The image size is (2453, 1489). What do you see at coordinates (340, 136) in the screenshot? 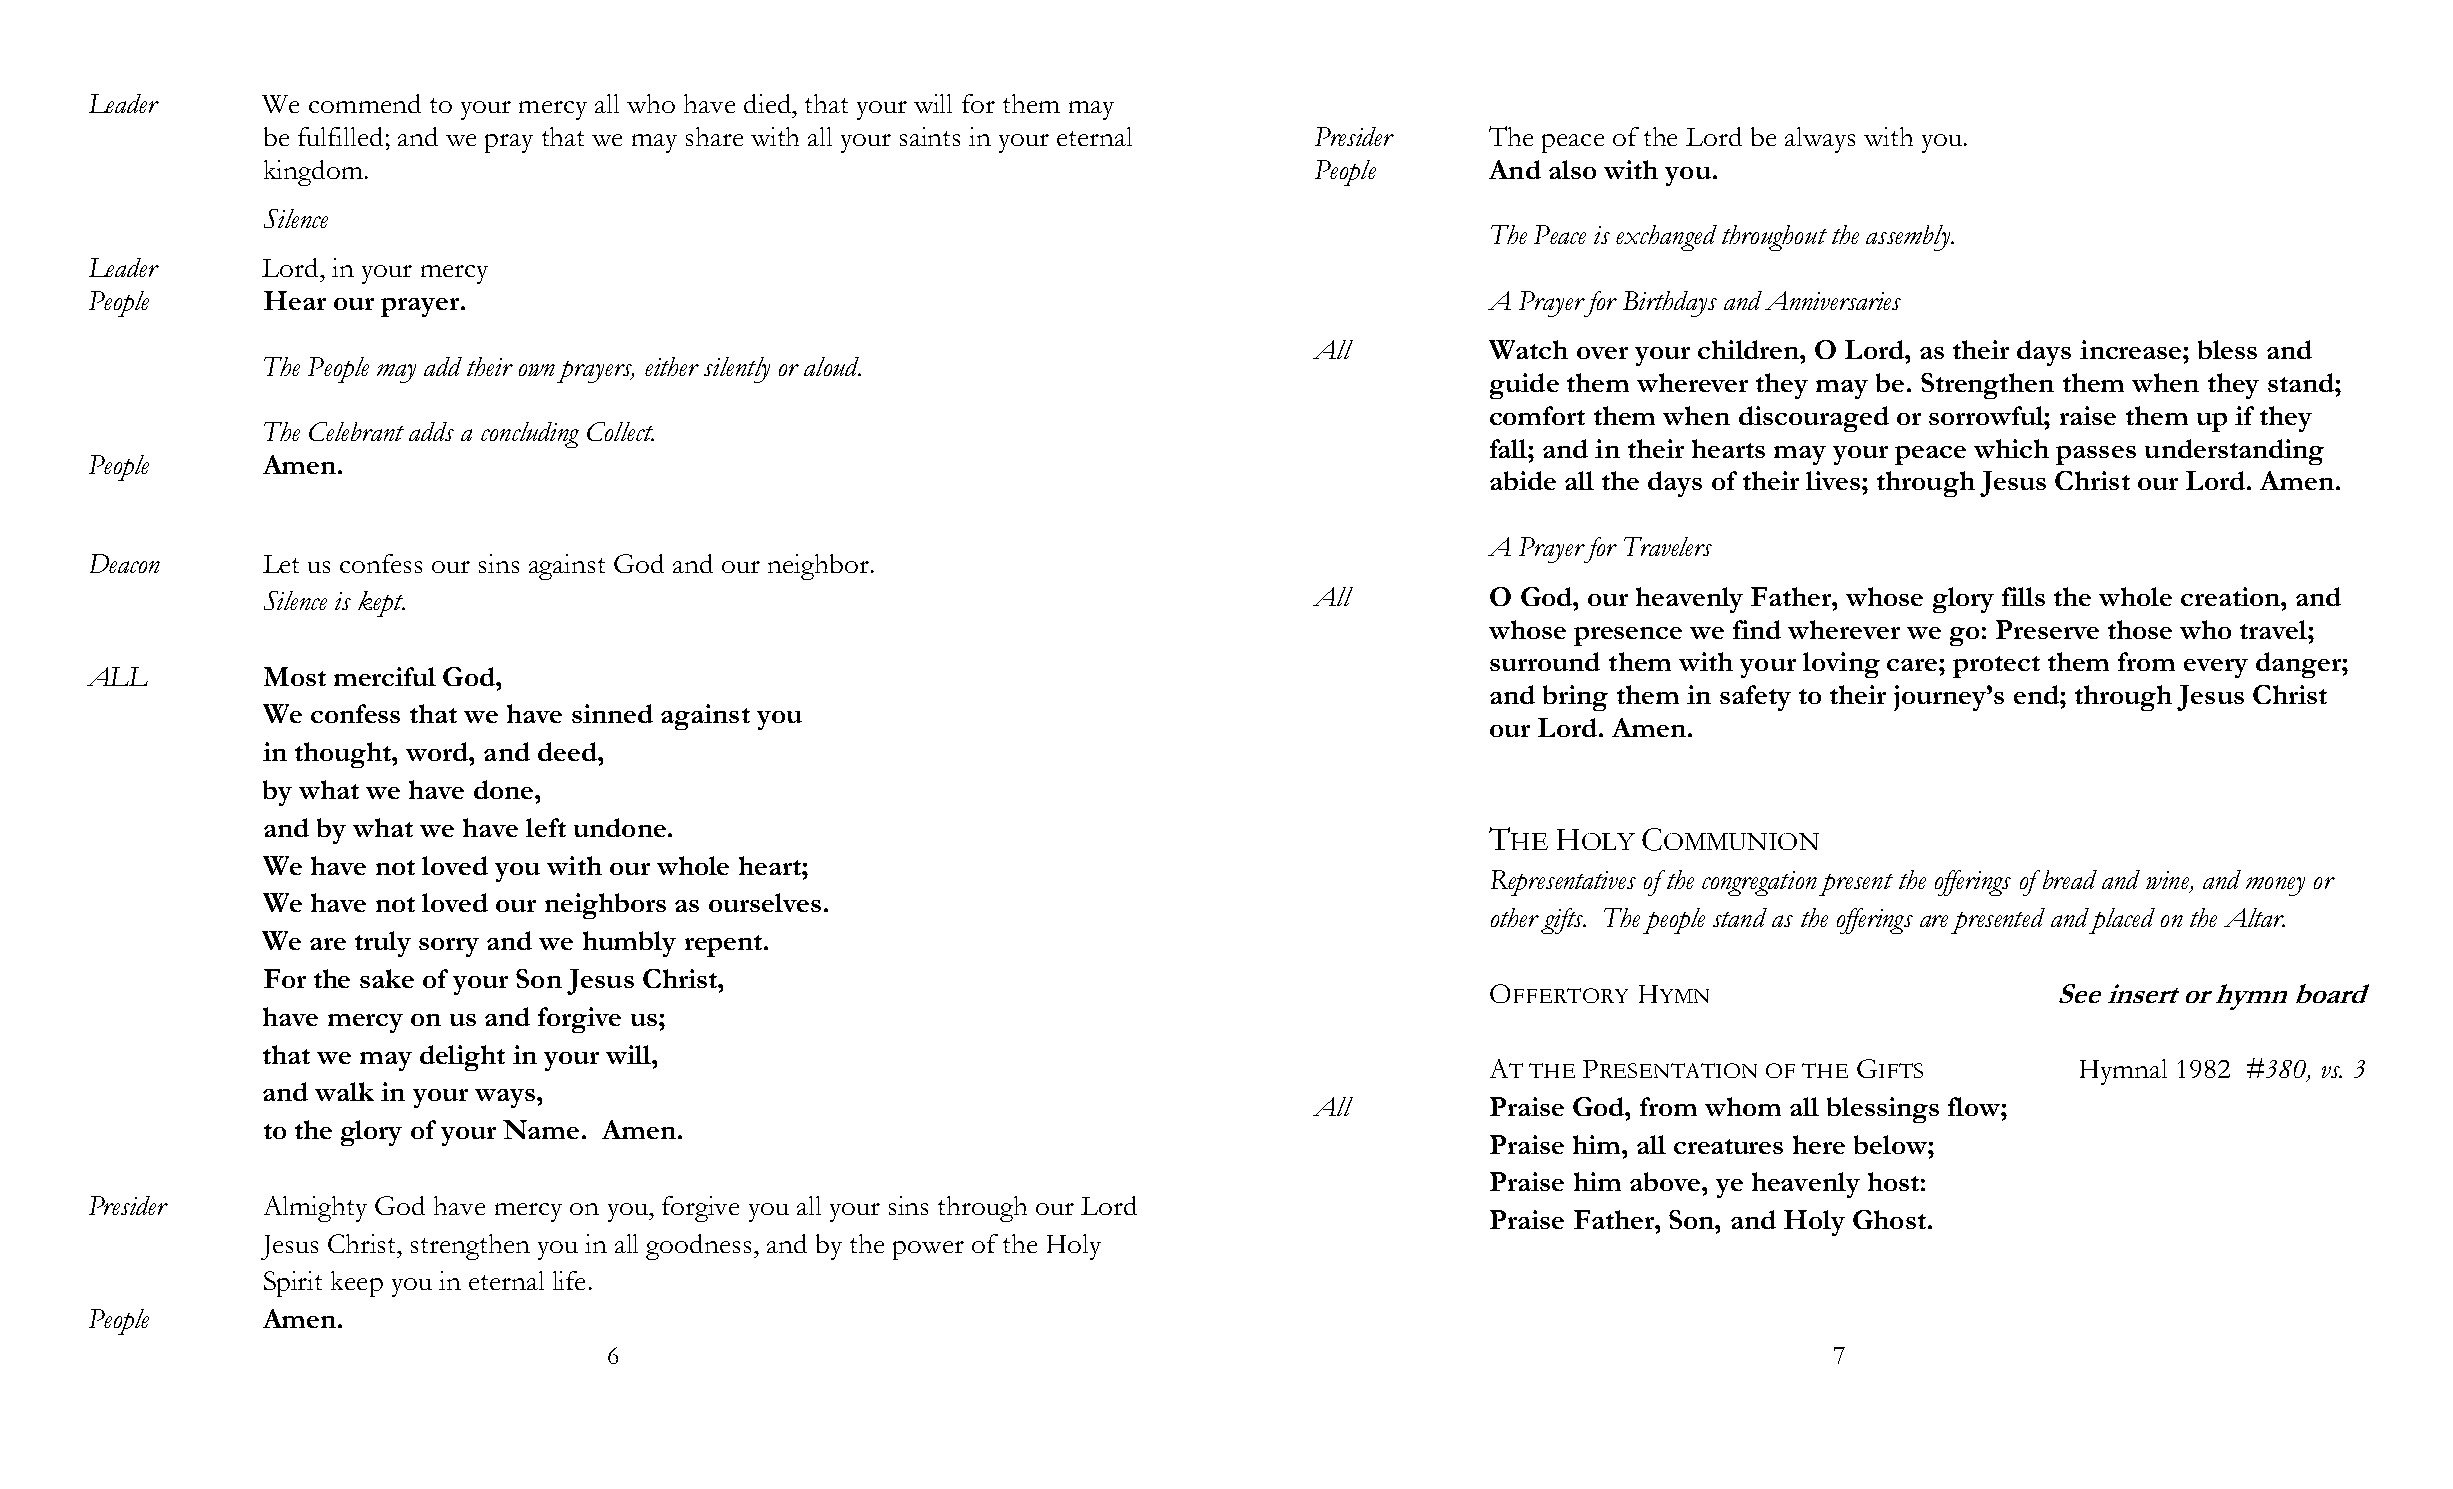
I see `fulfilled` at bounding box center [340, 136].
